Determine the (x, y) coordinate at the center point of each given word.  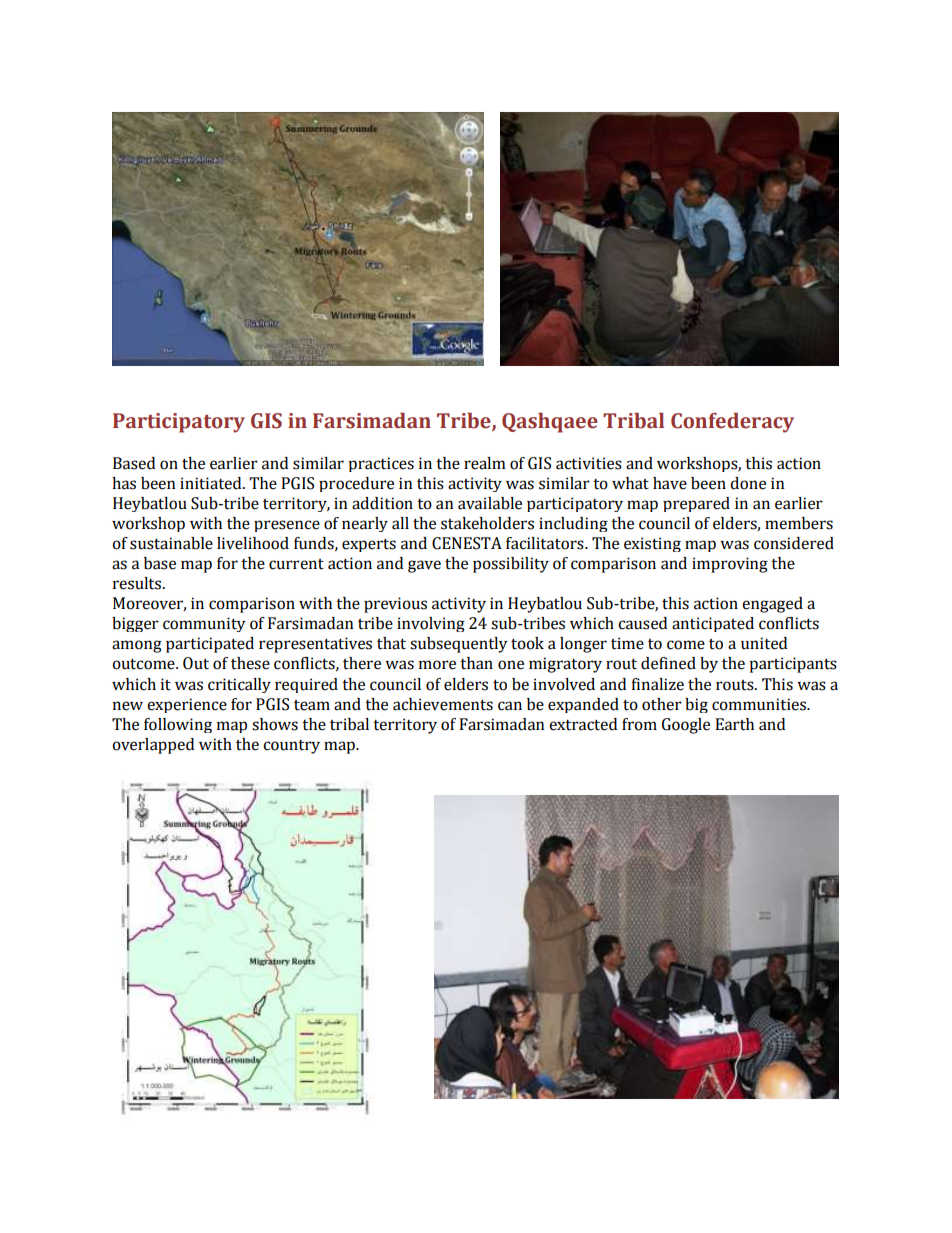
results (138, 583)
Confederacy (732, 423)
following (178, 725)
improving (730, 565)
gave (424, 566)
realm (485, 463)
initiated (212, 483)
